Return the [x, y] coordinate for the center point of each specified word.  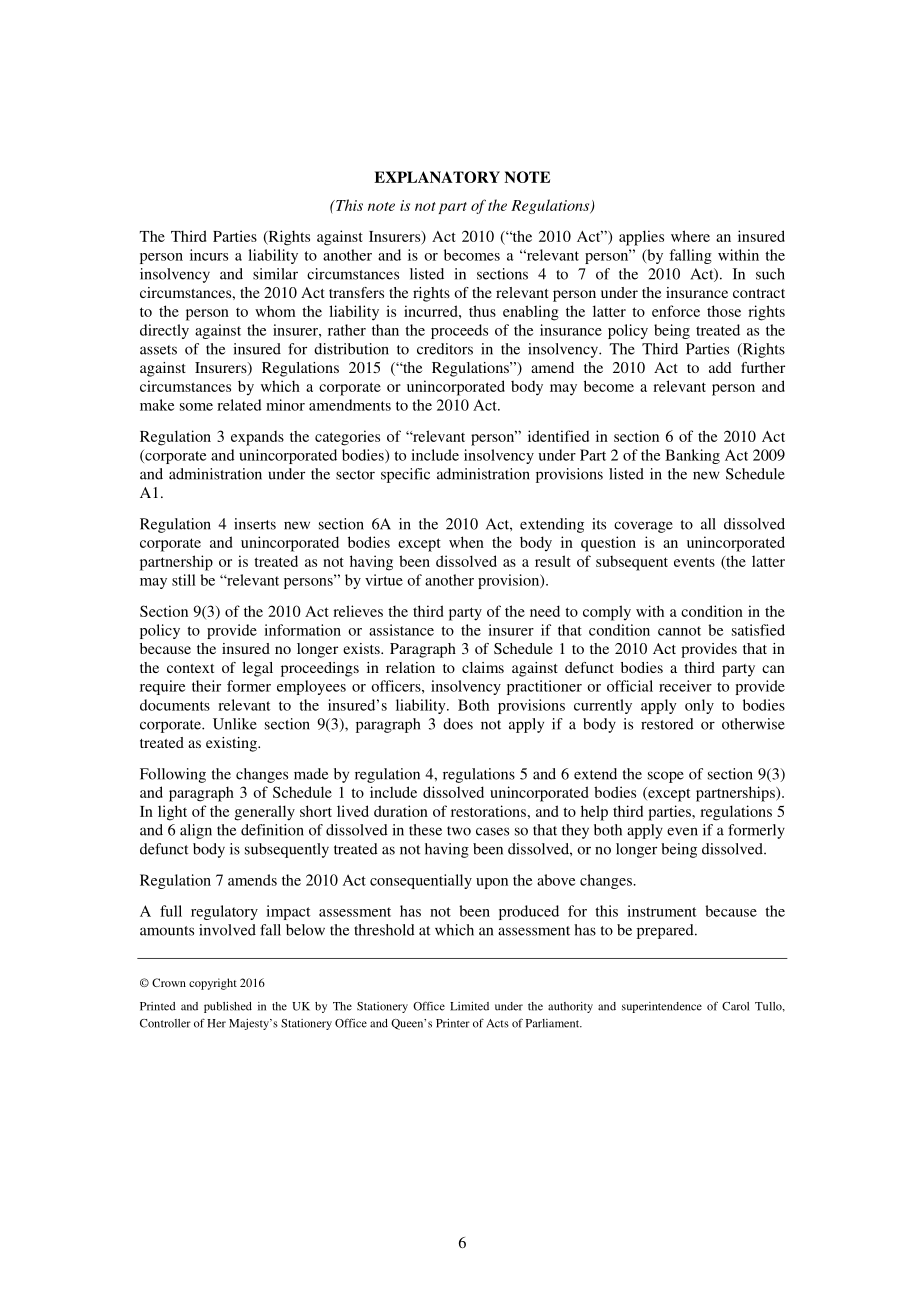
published [228, 1007]
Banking [692, 456]
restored [667, 724]
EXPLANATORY [437, 177]
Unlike [235, 724]
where [690, 236]
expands [257, 438]
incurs [209, 255]
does [458, 724]
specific [405, 475]
